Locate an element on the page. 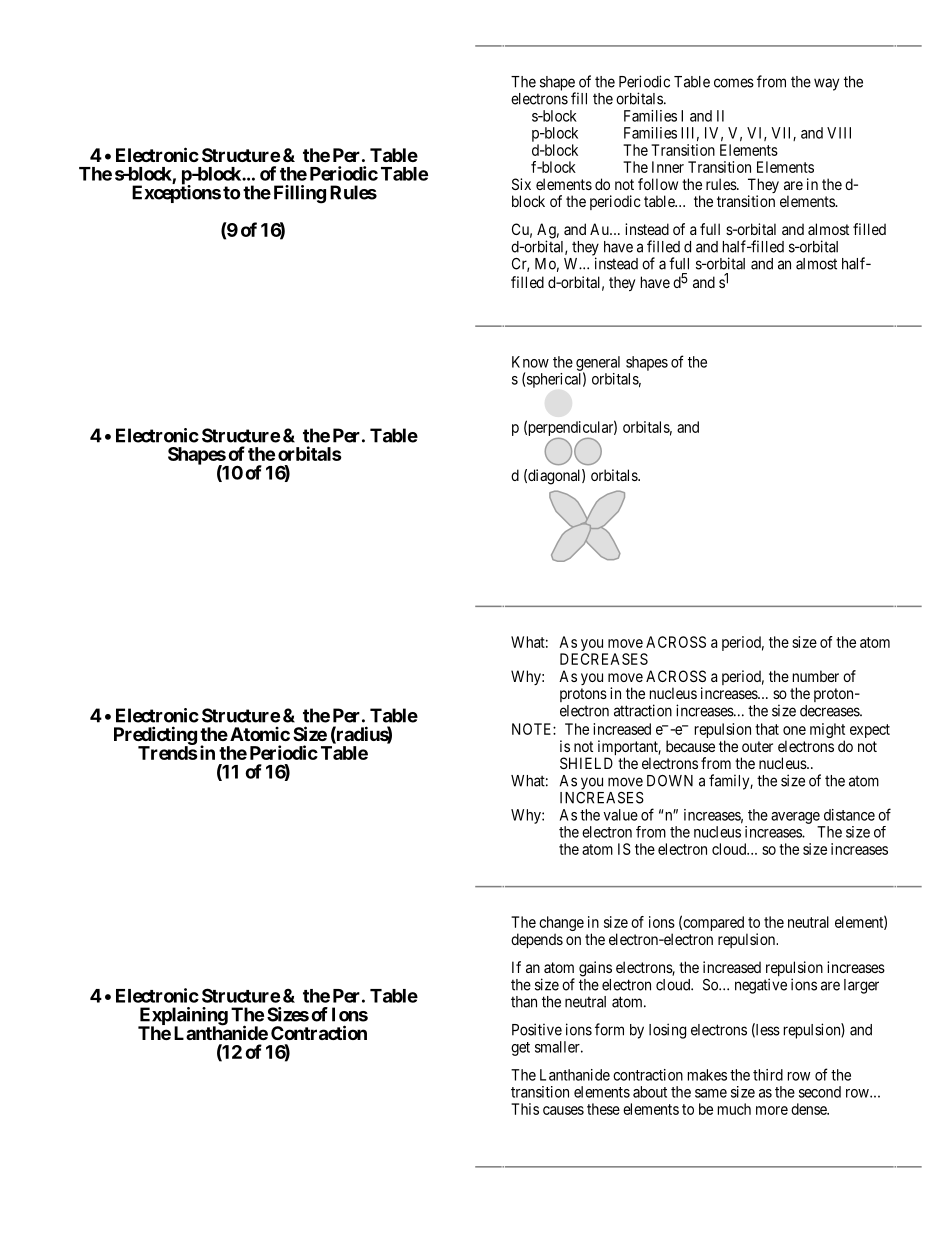 The image size is (952, 1233). number is located at coordinates (816, 676).
